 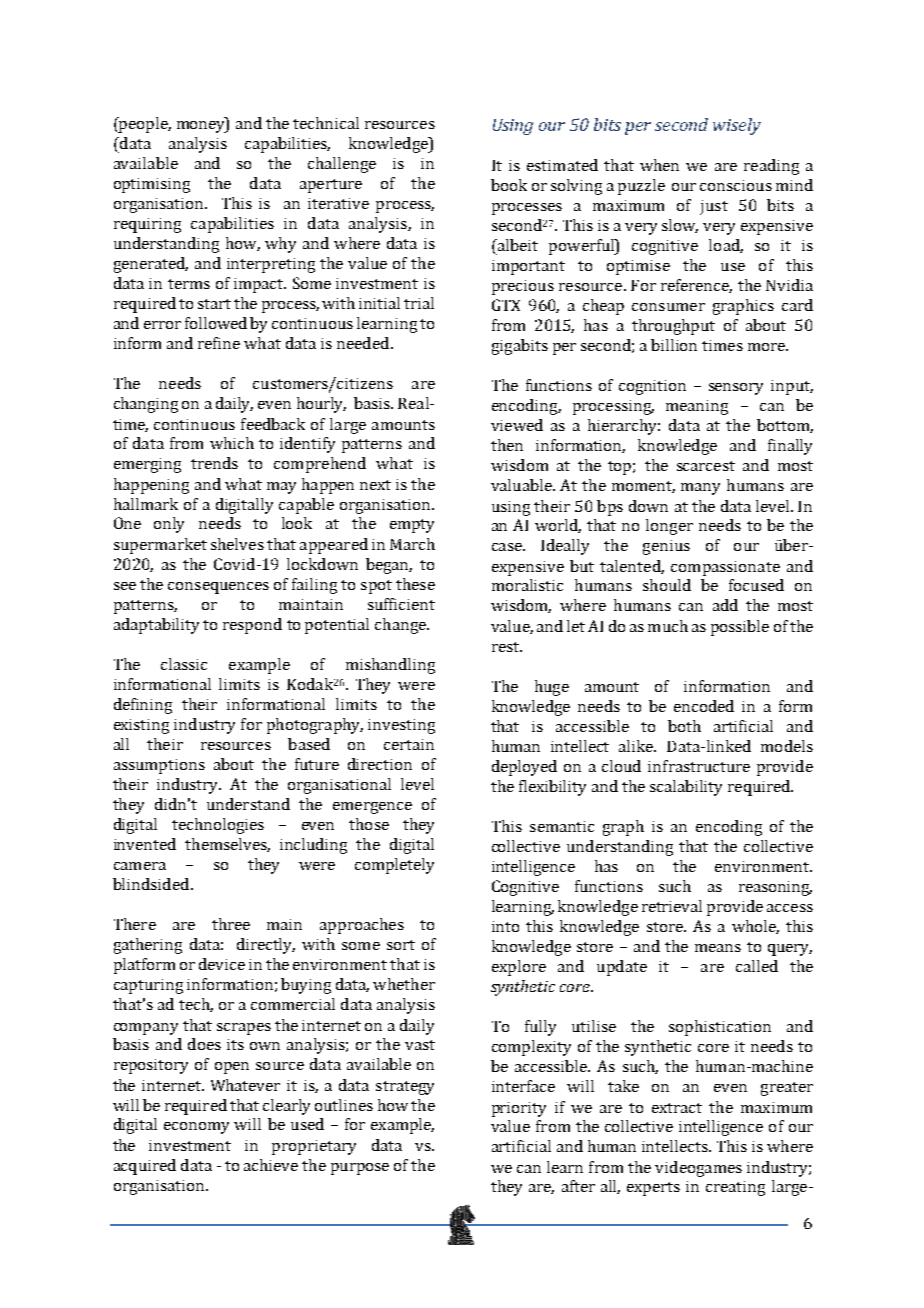 I want to click on optimising, so click(x=152, y=185).
